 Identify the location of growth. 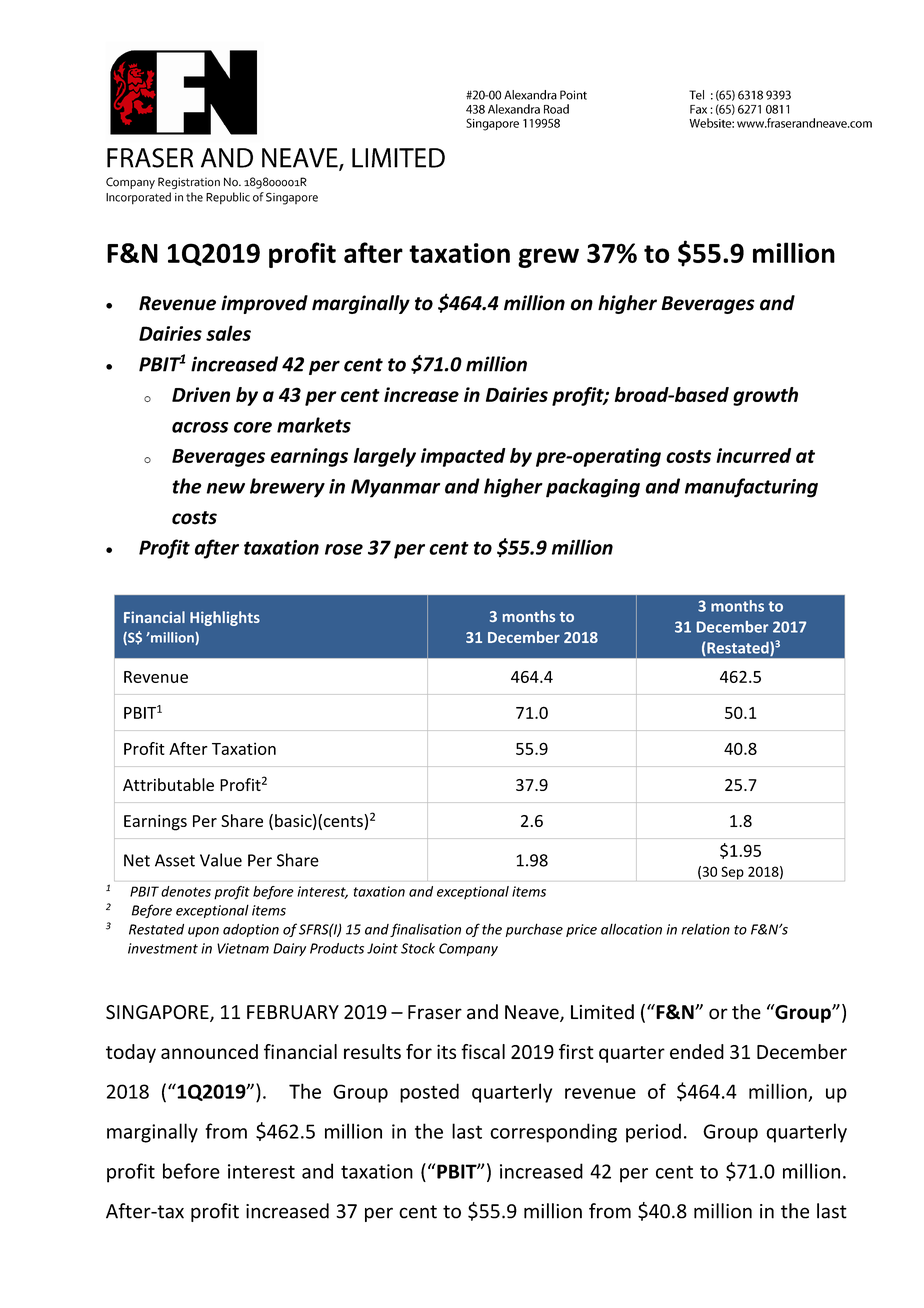
(765, 396).
